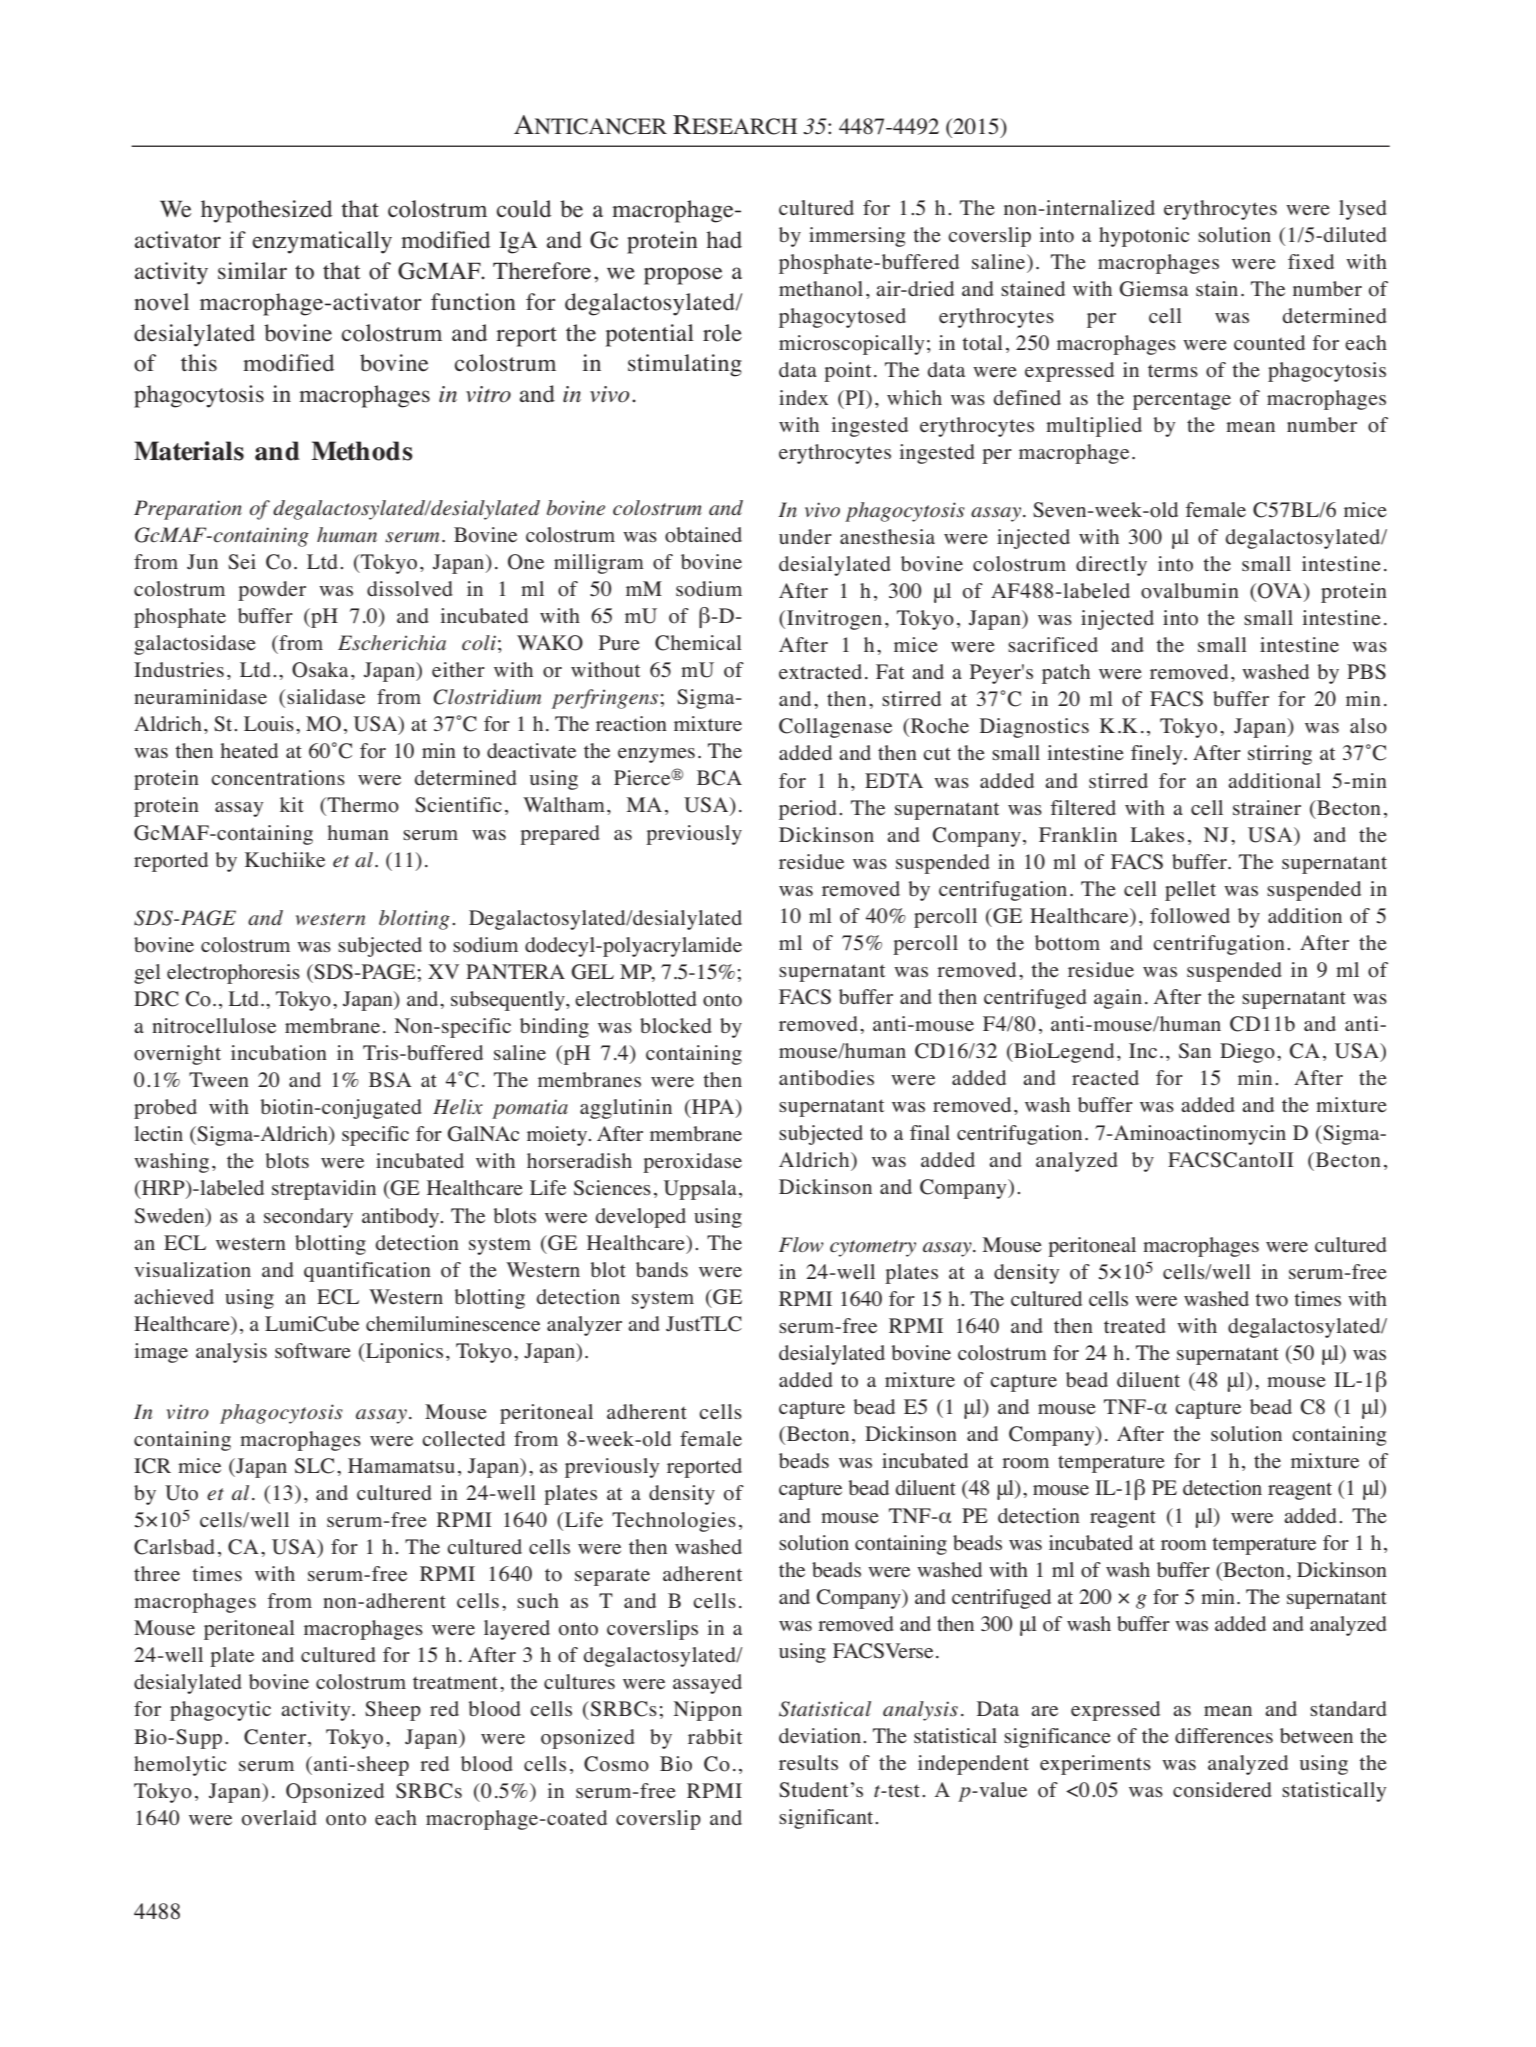  I want to click on San, so click(1195, 1051).
